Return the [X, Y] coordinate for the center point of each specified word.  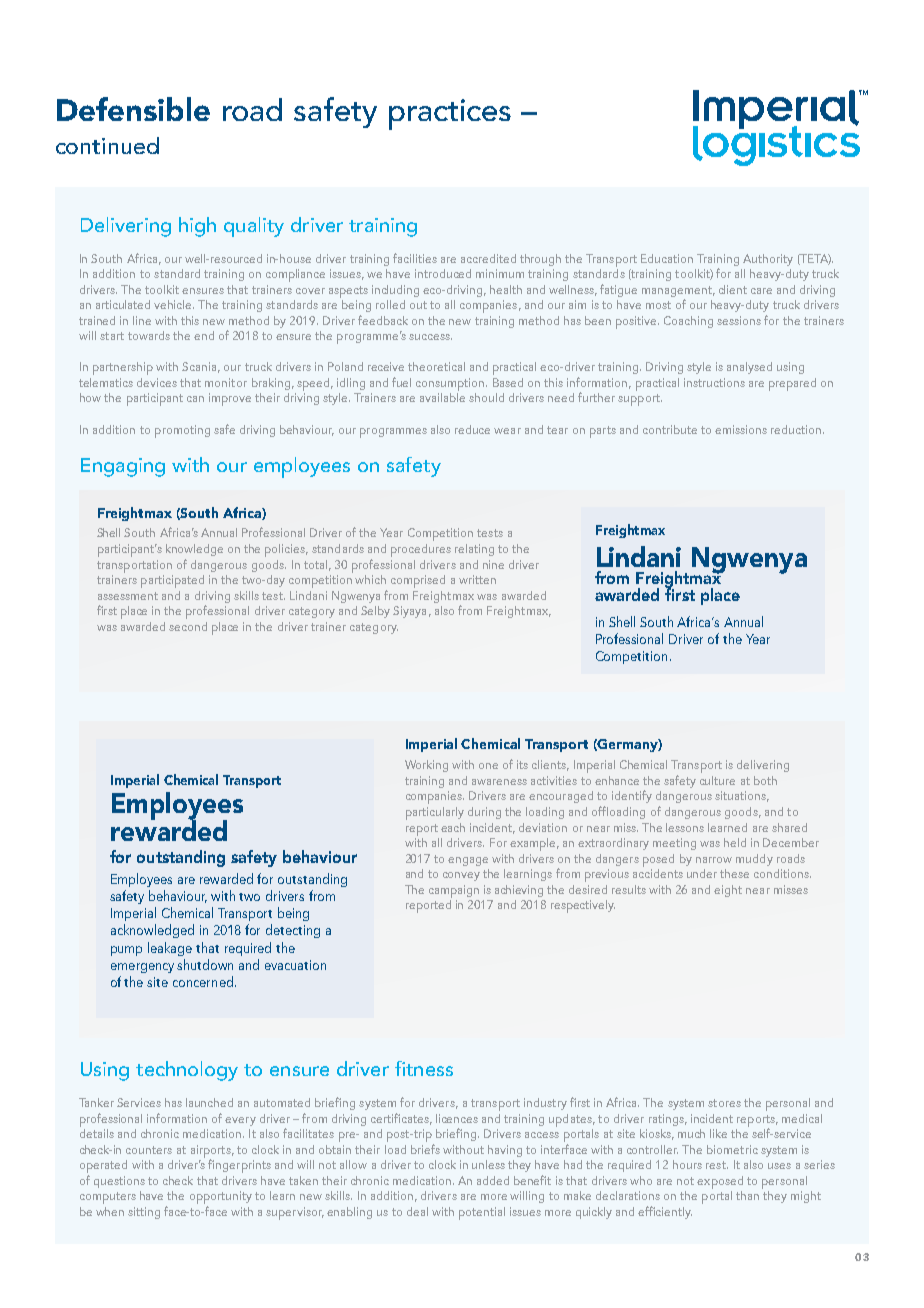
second [188, 626]
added [493, 1180]
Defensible [133, 109]
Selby [375, 612]
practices [450, 114]
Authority [768, 260]
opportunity [221, 1197]
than [747, 1195]
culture [717, 780]
